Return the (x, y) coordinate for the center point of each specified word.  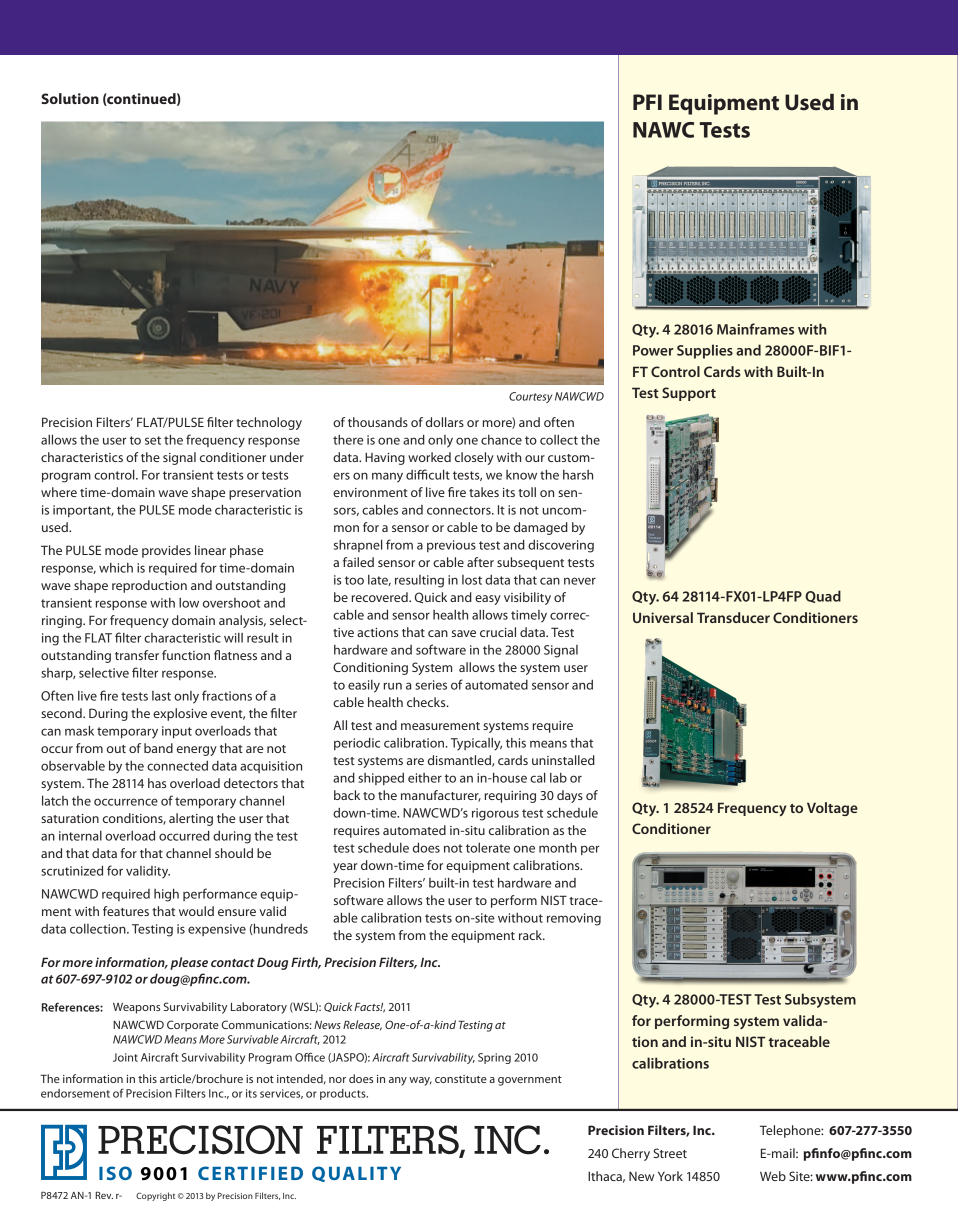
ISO (115, 1173)
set (153, 440)
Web (773, 1176)
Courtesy (530, 397)
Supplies (705, 351)
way (420, 1081)
